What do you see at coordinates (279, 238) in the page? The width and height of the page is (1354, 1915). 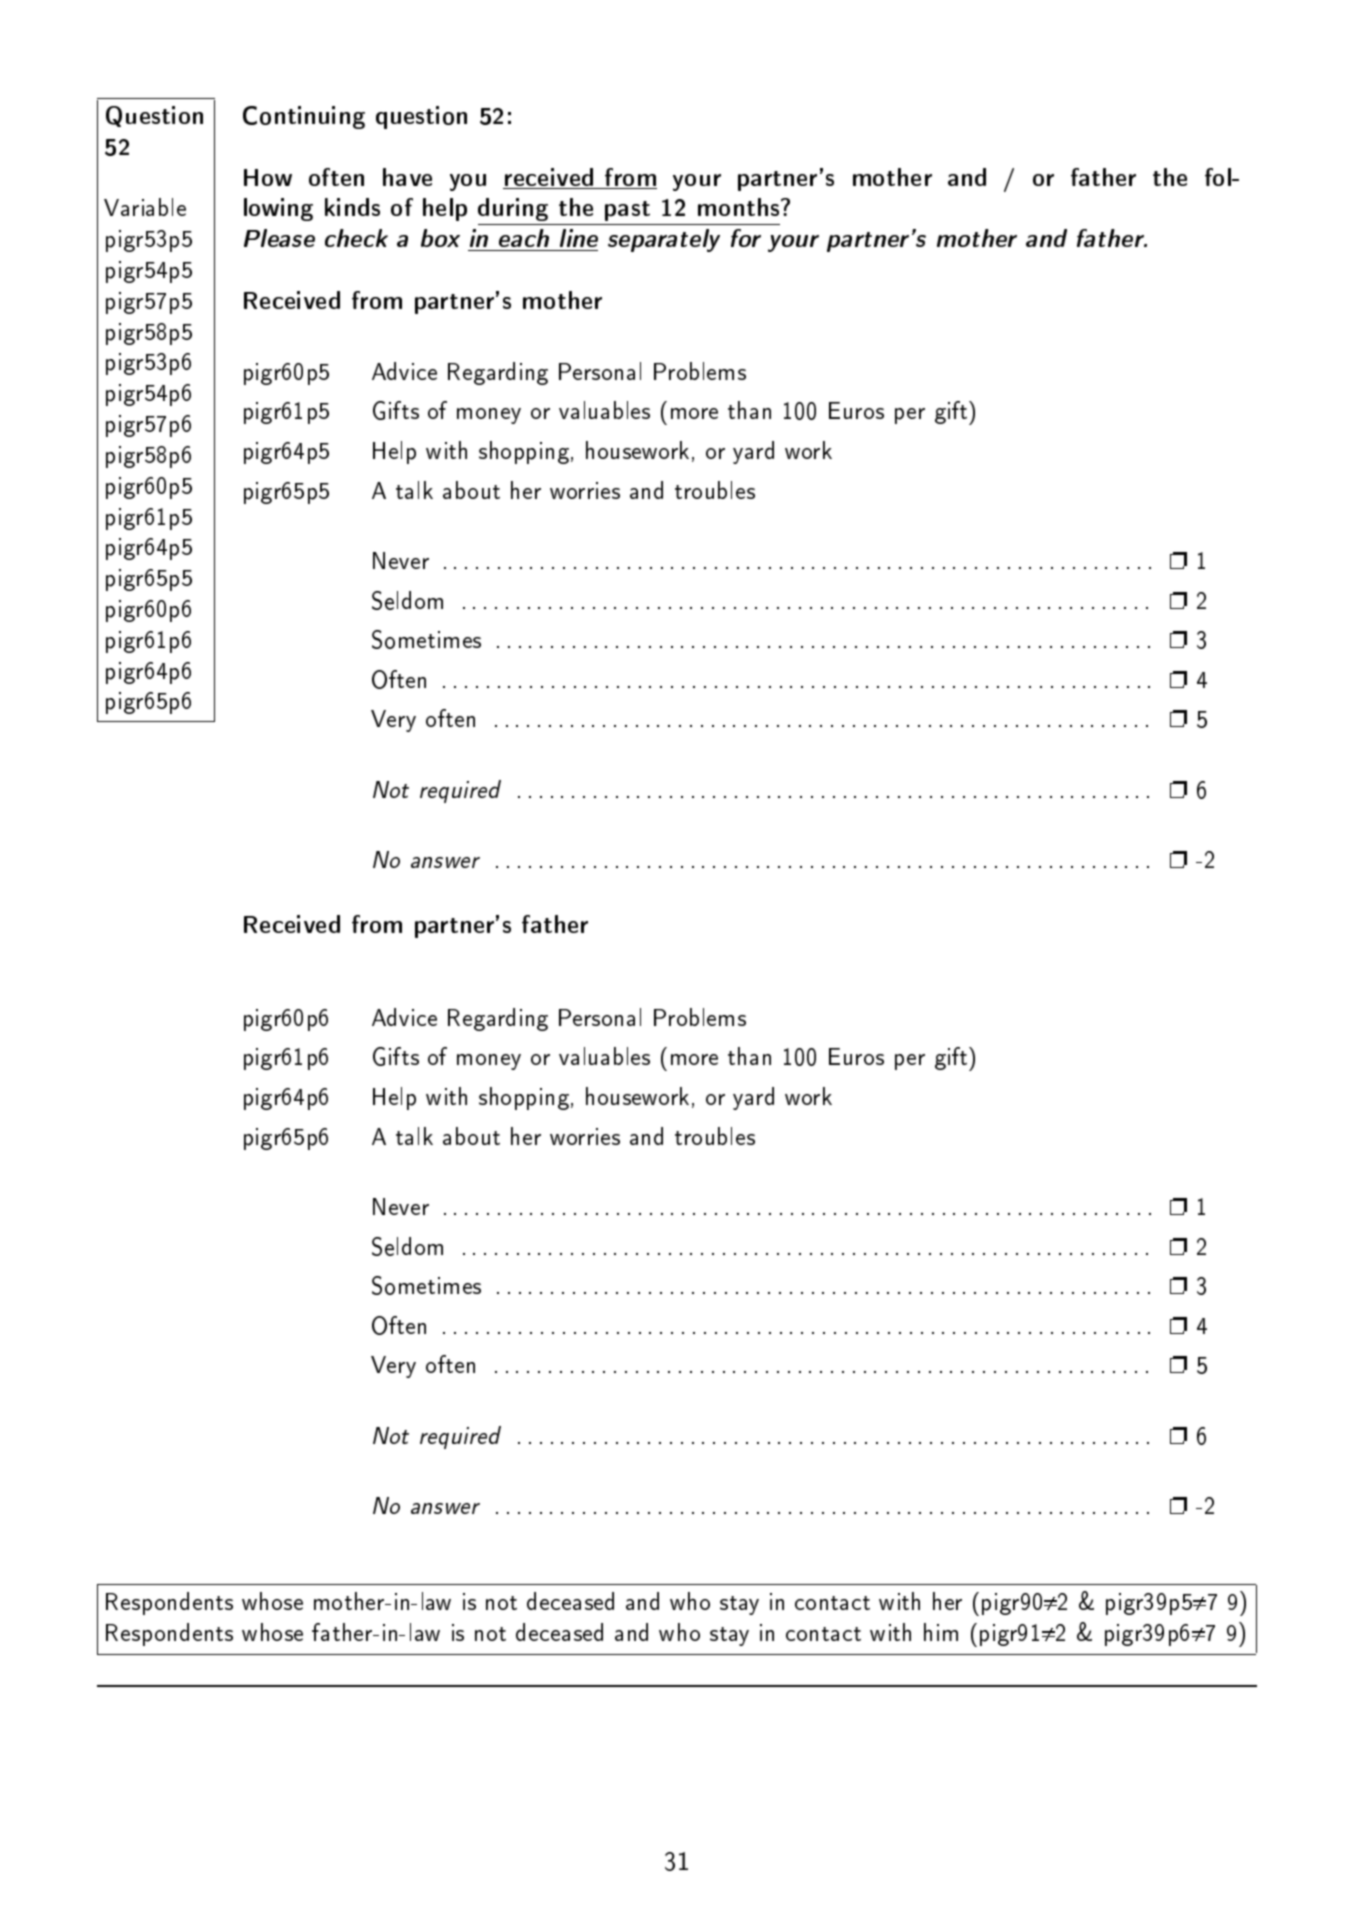 I see `Please` at bounding box center [279, 238].
